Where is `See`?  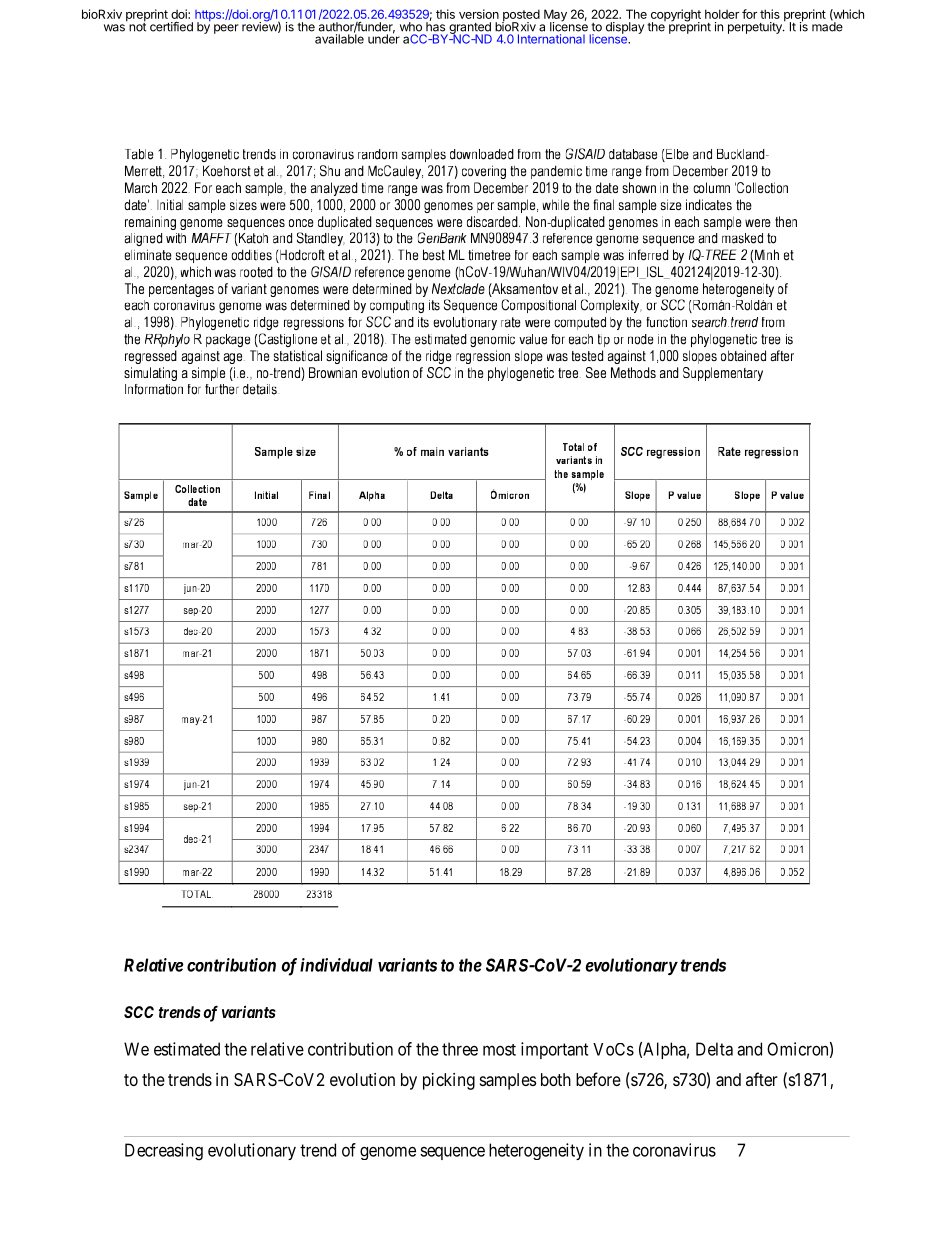
See is located at coordinates (596, 372).
